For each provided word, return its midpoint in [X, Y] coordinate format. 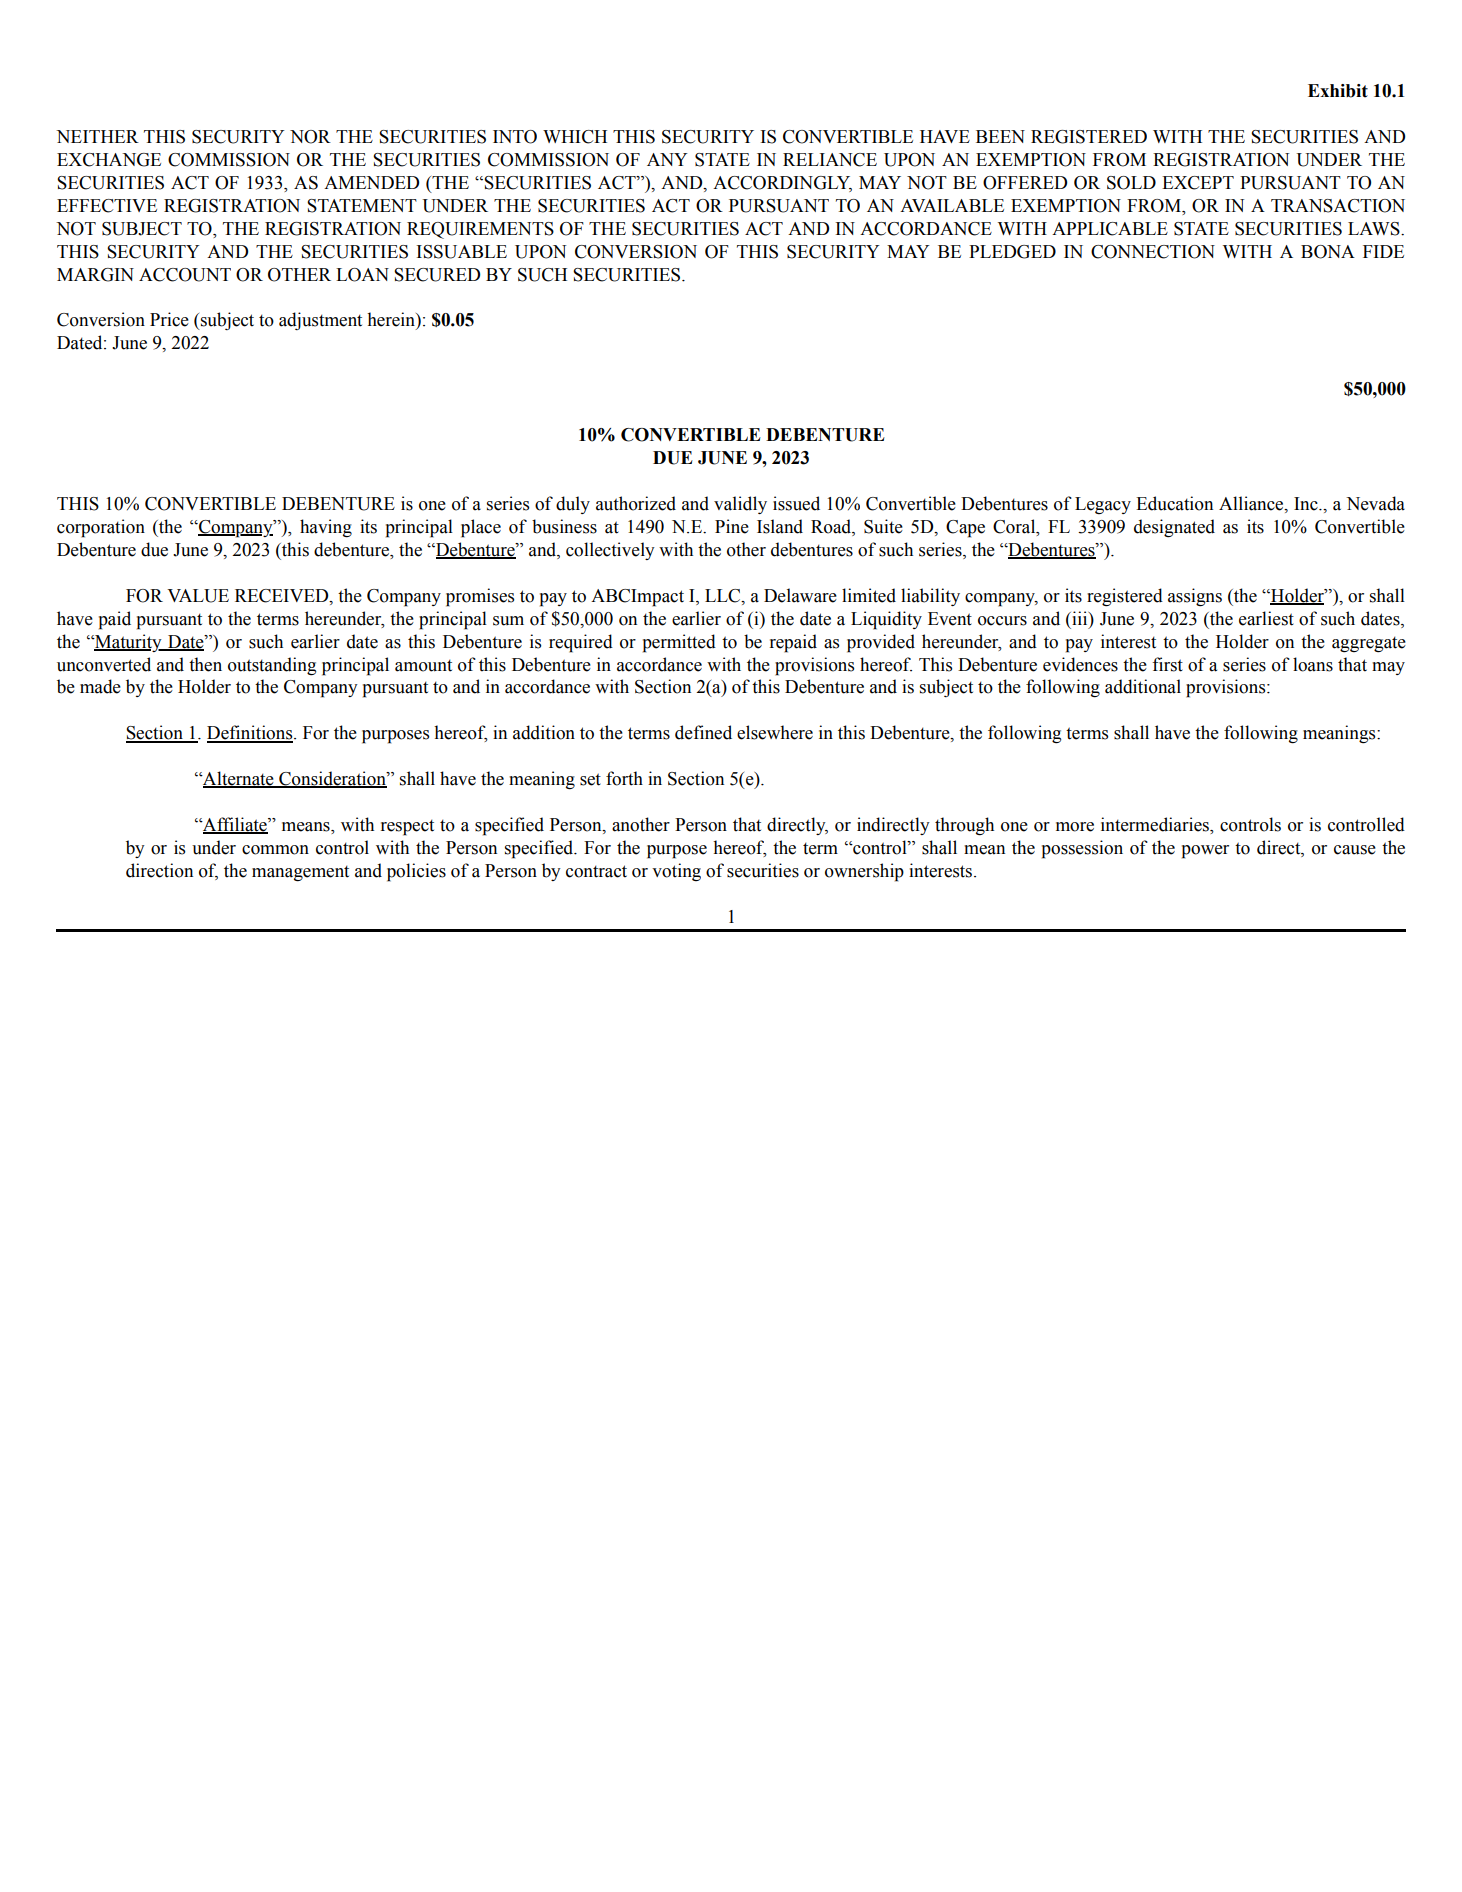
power [1205, 852]
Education [1174, 503]
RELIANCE [830, 160]
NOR [310, 137]
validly [740, 505]
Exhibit [1338, 91]
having [326, 528]
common [275, 850]
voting [676, 872]
